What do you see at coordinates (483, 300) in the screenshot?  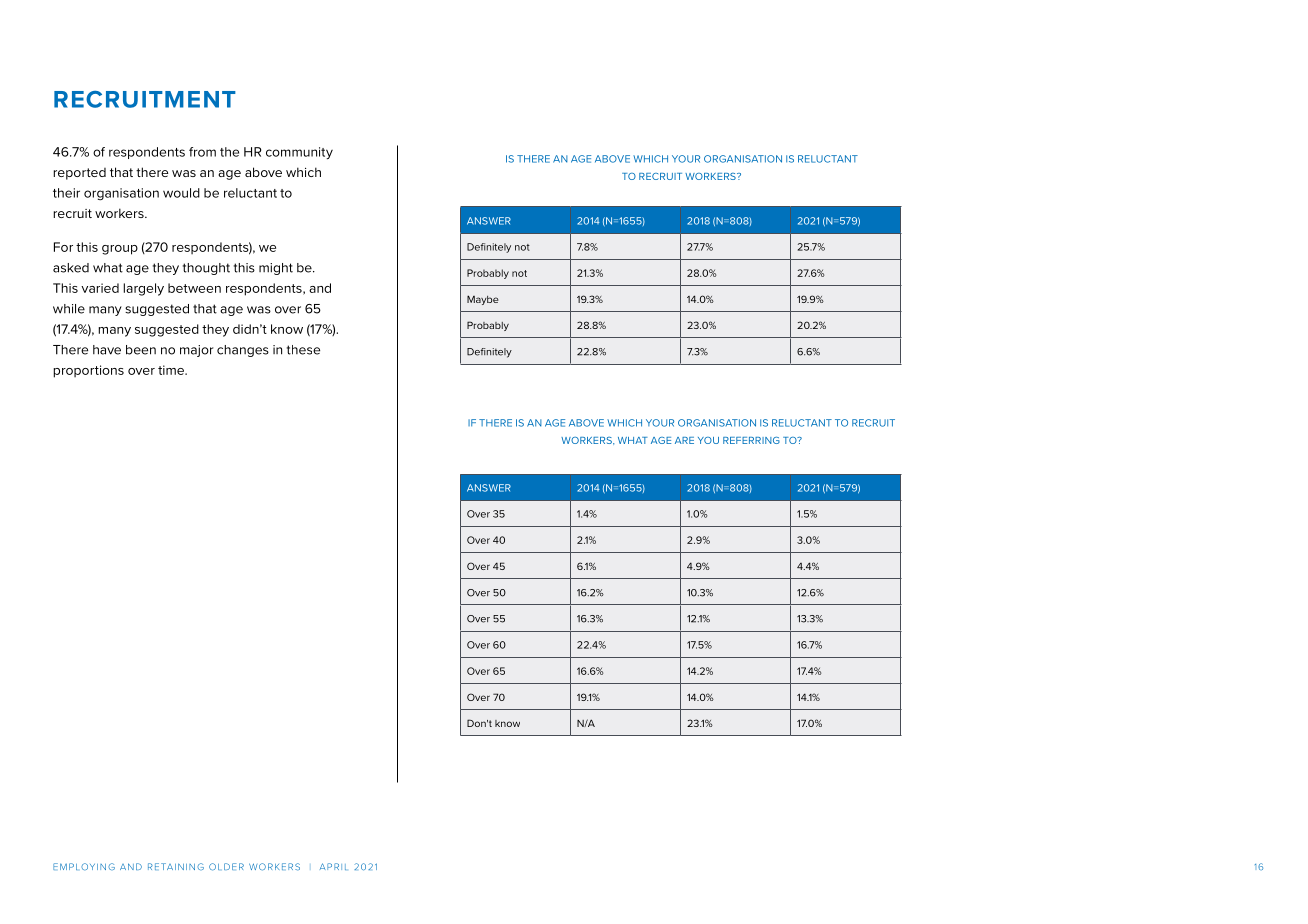 I see `Maybe` at bounding box center [483, 300].
